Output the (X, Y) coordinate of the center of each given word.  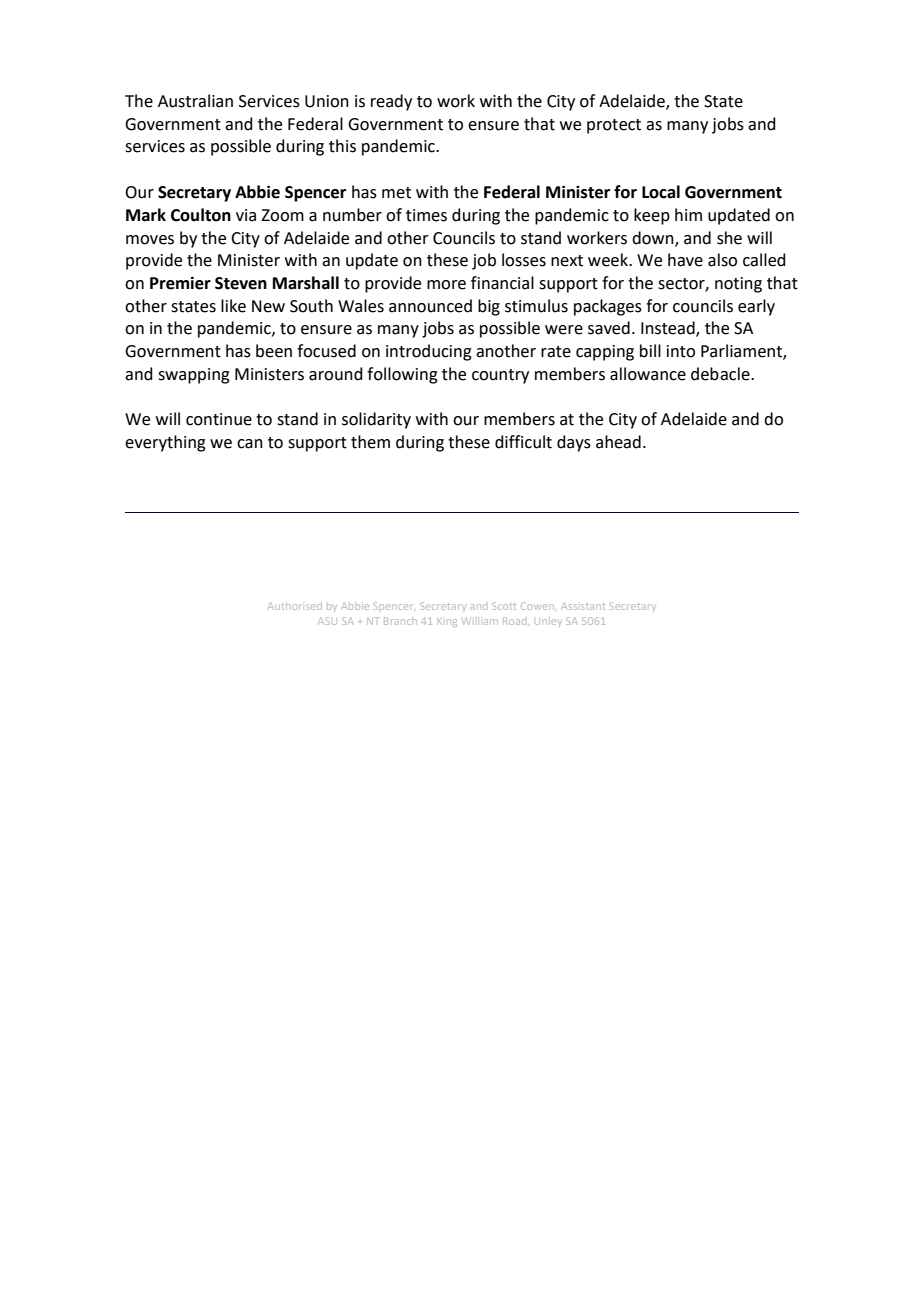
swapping (194, 376)
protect (614, 126)
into (681, 351)
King (447, 623)
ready (391, 102)
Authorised (295, 606)
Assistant (583, 606)
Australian (195, 101)
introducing (429, 352)
